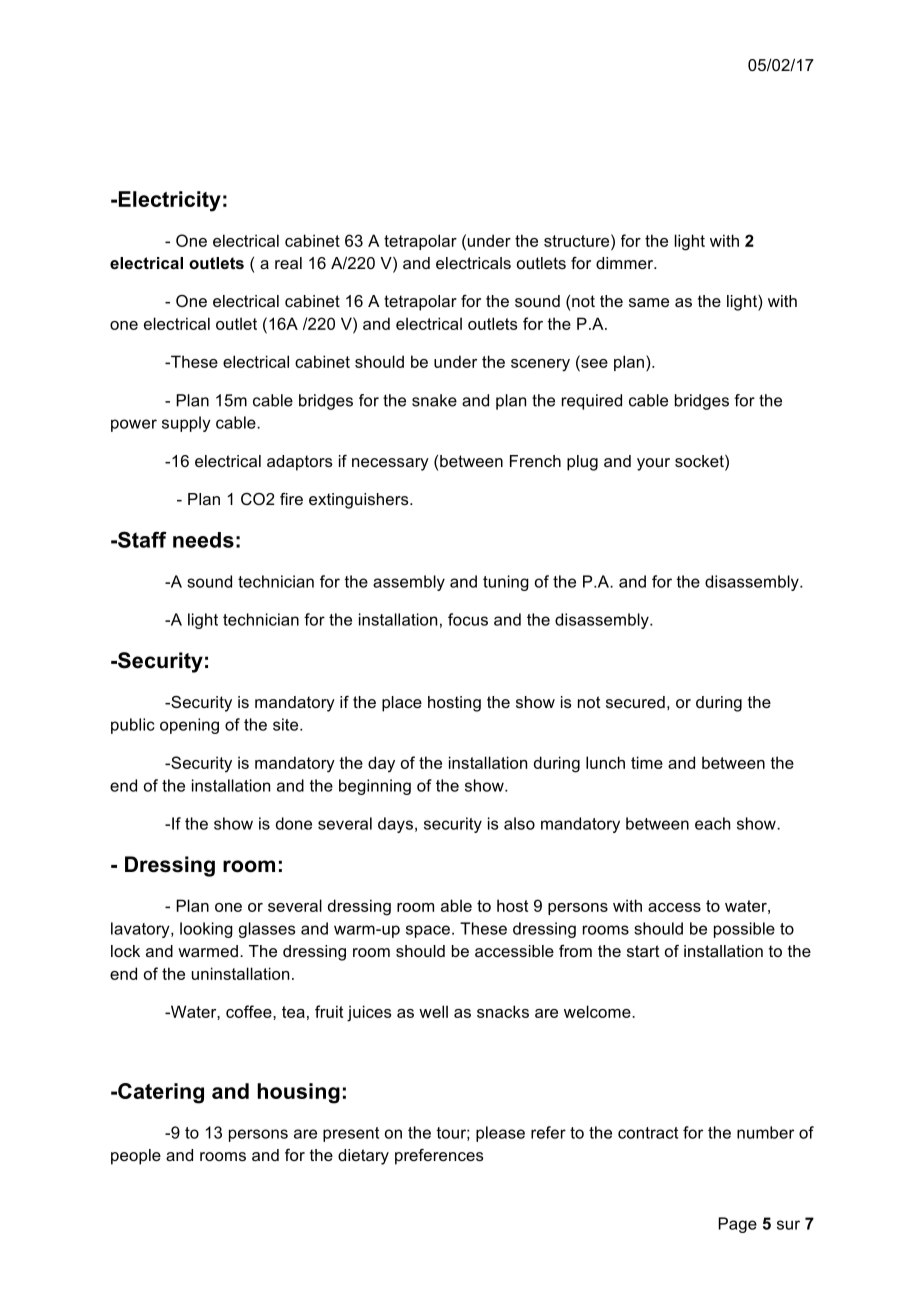 Image resolution: width=924 pixels, height=1308 pixels. Describe the element at coordinates (578, 240) in the screenshot. I see `structure` at that location.
